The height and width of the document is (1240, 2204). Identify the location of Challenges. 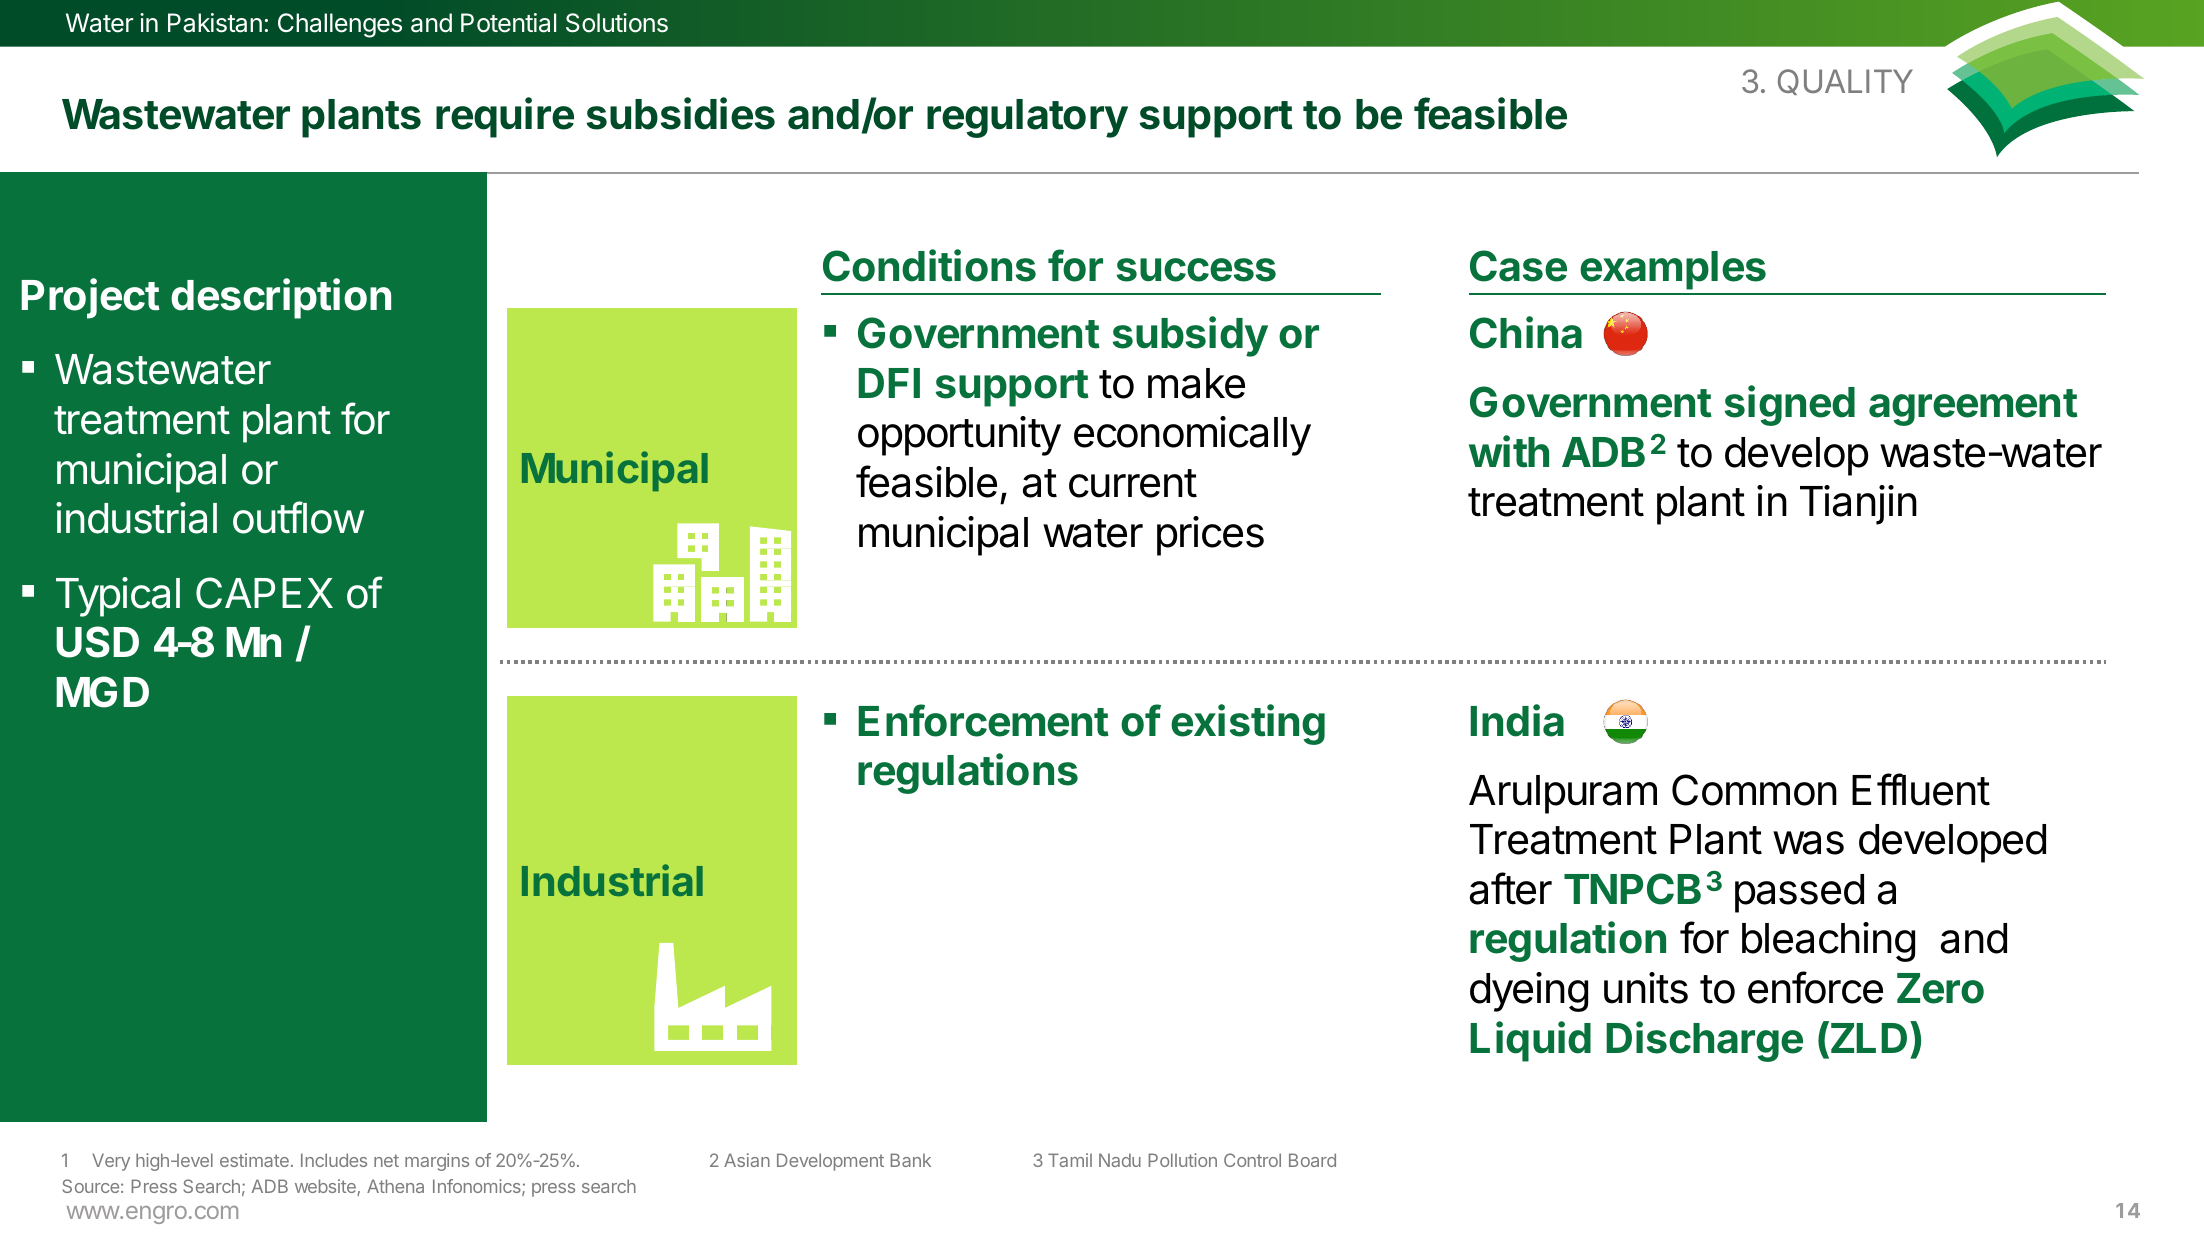
(340, 25).
